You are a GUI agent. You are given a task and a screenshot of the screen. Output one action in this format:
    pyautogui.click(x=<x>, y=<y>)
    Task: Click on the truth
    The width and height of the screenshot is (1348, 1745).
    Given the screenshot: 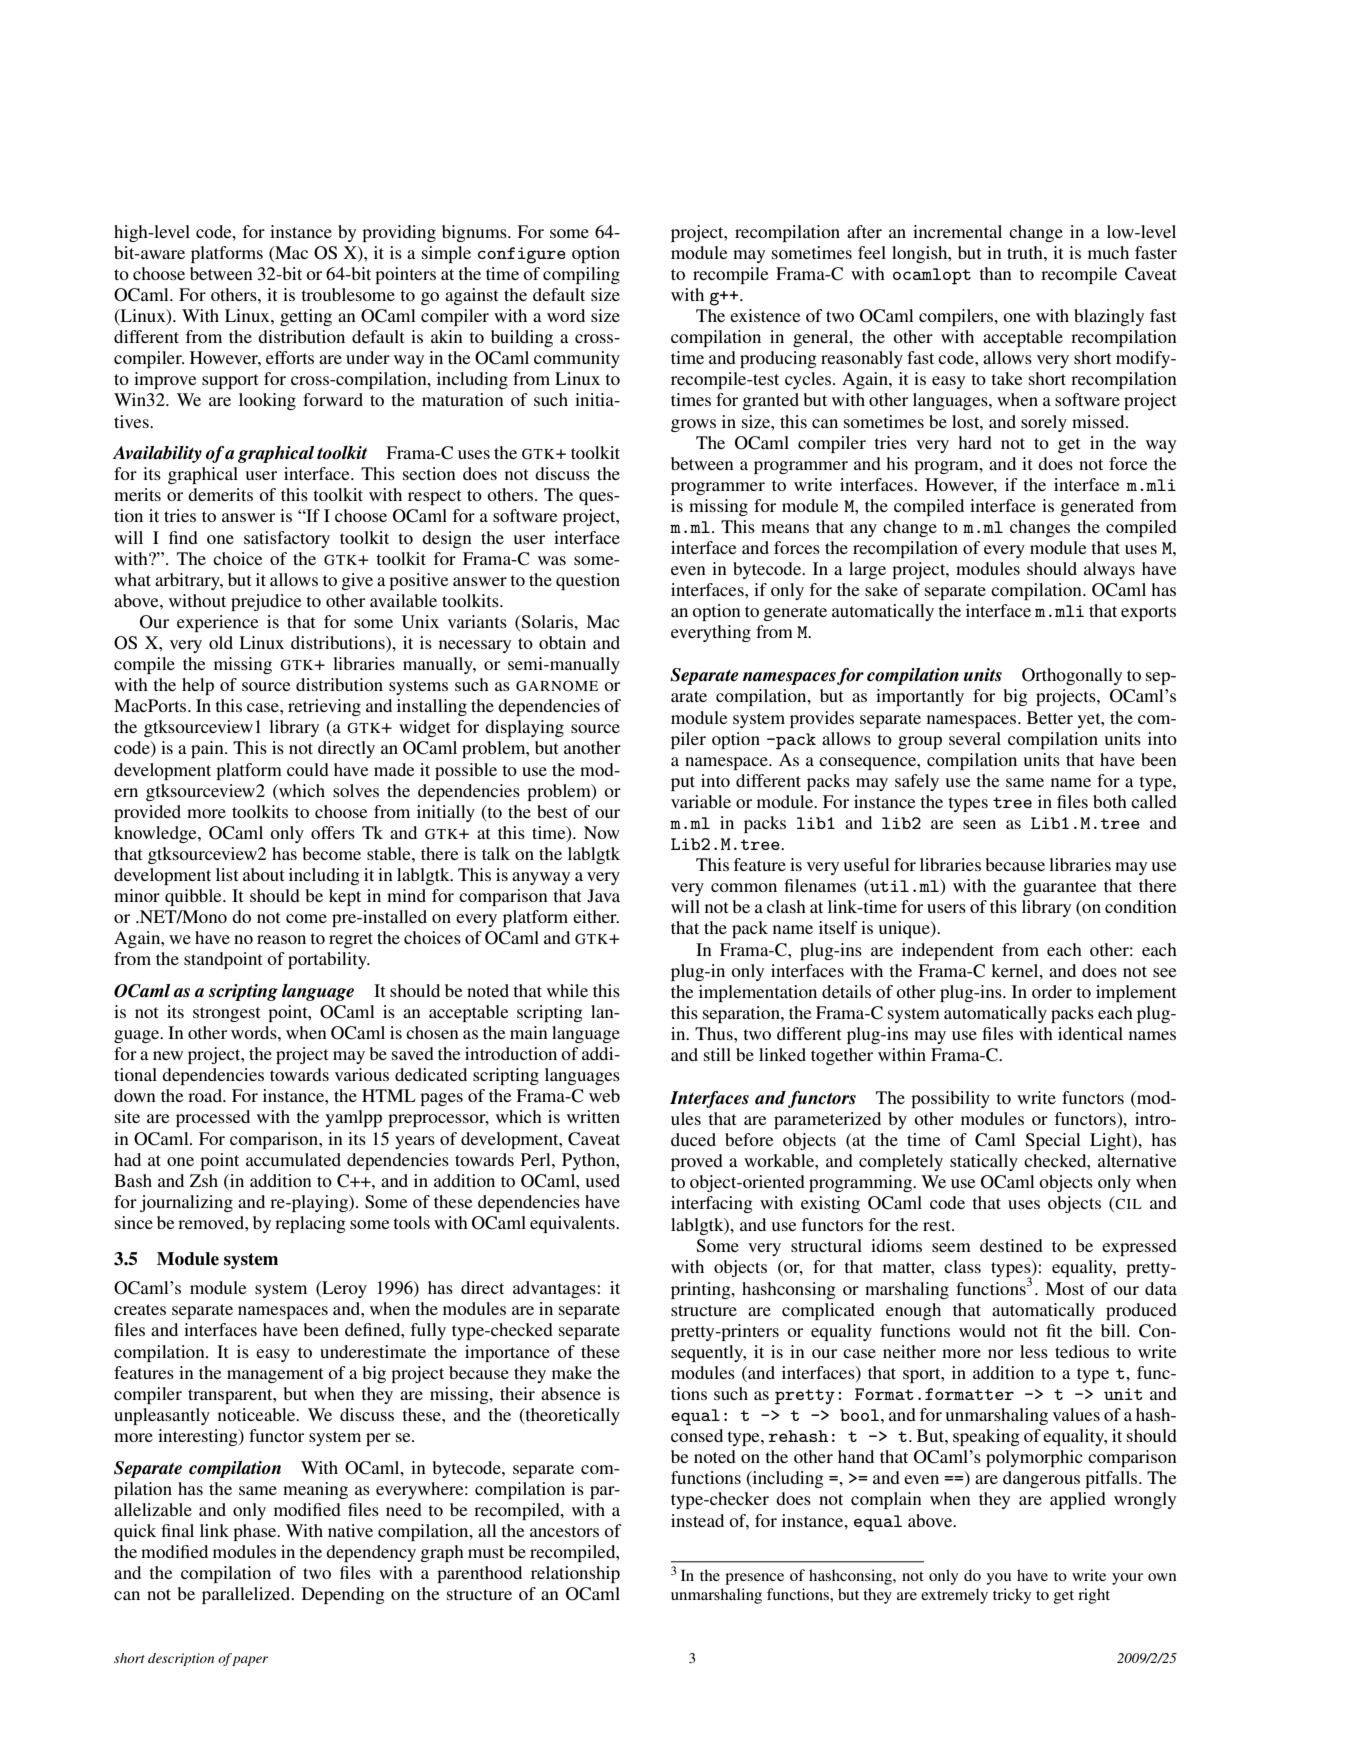 What is the action you would take?
    pyautogui.click(x=1026, y=252)
